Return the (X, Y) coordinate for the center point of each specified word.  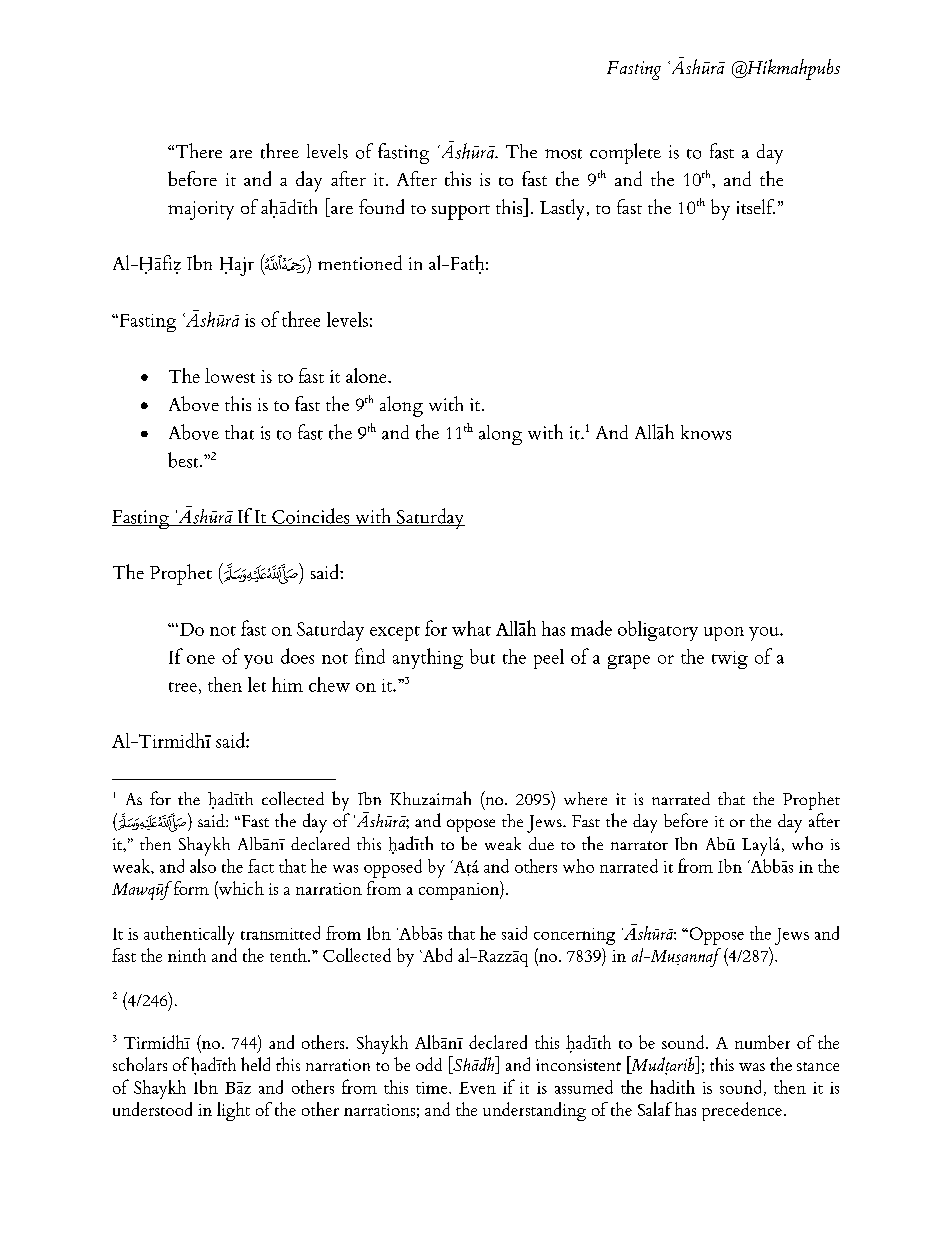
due (541, 843)
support (461, 212)
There (197, 150)
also (203, 866)
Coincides (311, 517)
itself (756, 206)
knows (706, 432)
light (233, 1111)
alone (367, 375)
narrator (639, 845)
